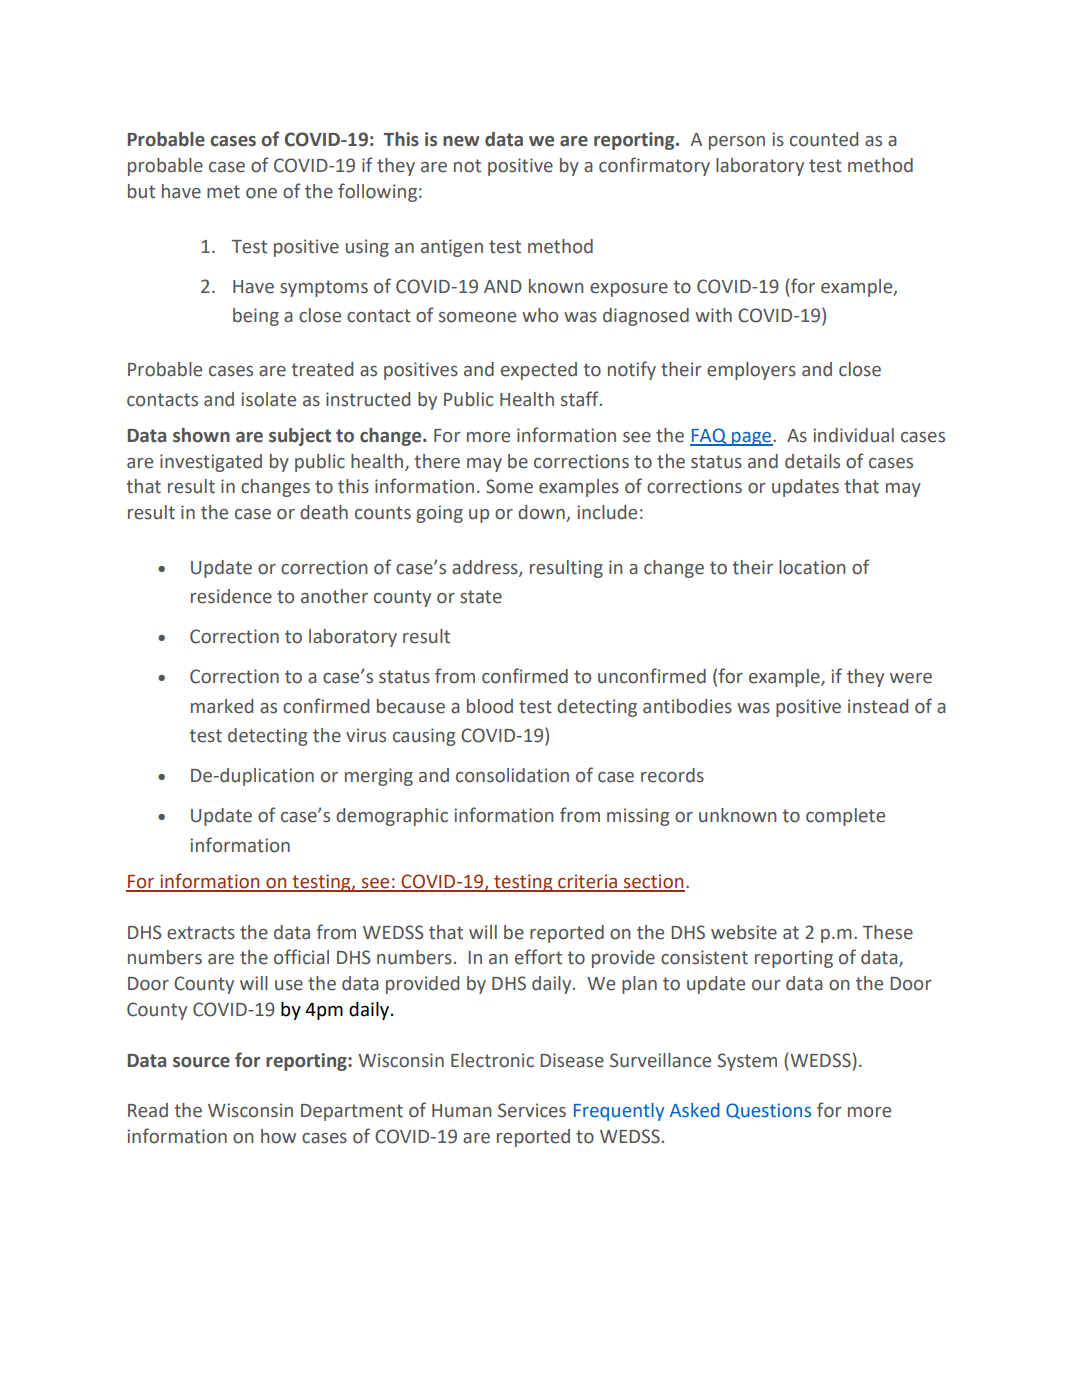 The width and height of the screenshot is (1074, 1390). I want to click on location, so click(812, 567).
